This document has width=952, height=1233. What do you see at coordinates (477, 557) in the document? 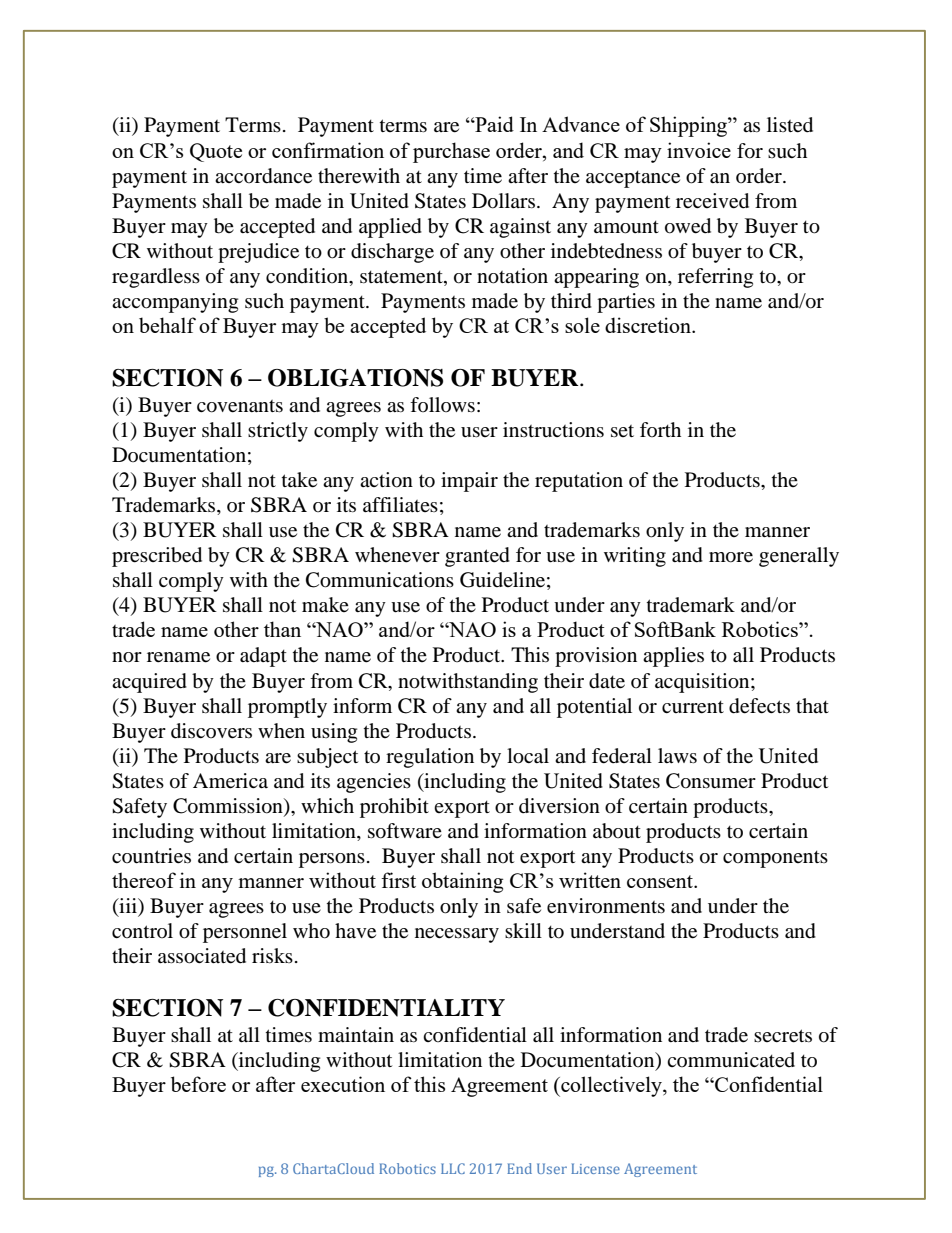
I see `granted` at bounding box center [477, 557].
